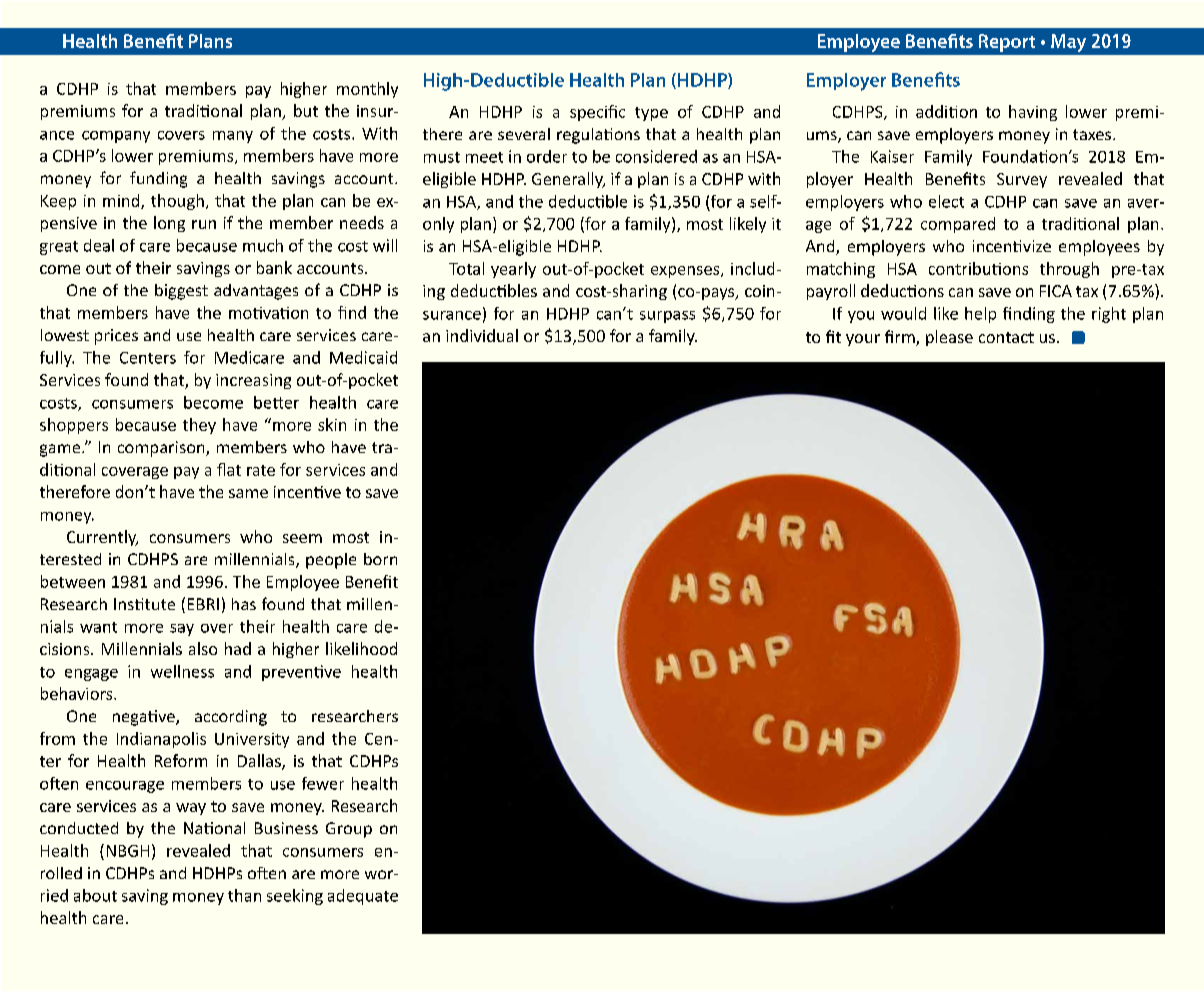  What do you see at coordinates (144, 604) in the screenshot?
I see `Institute` at bounding box center [144, 604].
